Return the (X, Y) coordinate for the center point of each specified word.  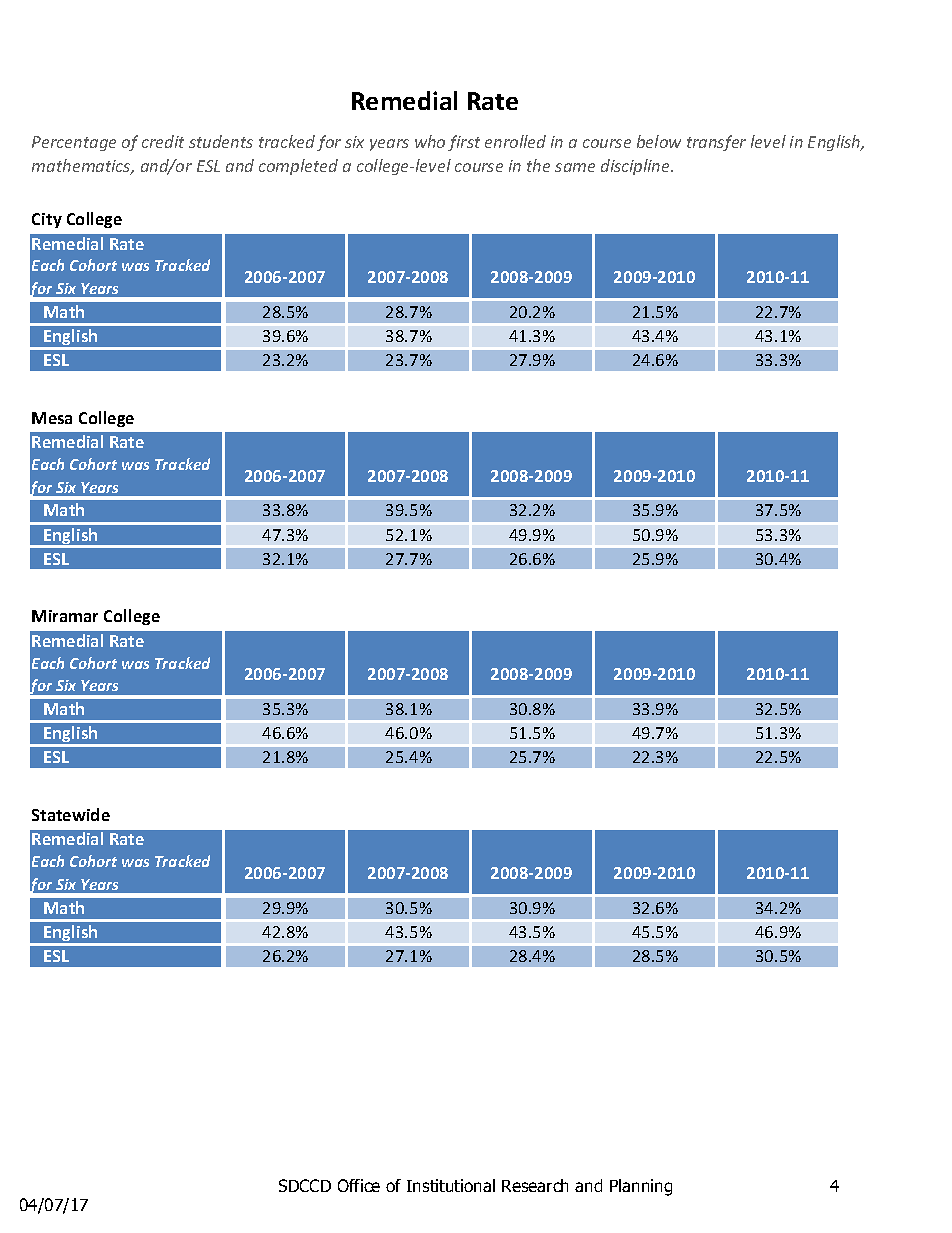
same (575, 167)
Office (359, 1185)
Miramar (65, 616)
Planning (641, 1187)
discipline (636, 167)
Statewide (71, 814)
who (430, 141)
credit (163, 141)
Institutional (451, 1185)
